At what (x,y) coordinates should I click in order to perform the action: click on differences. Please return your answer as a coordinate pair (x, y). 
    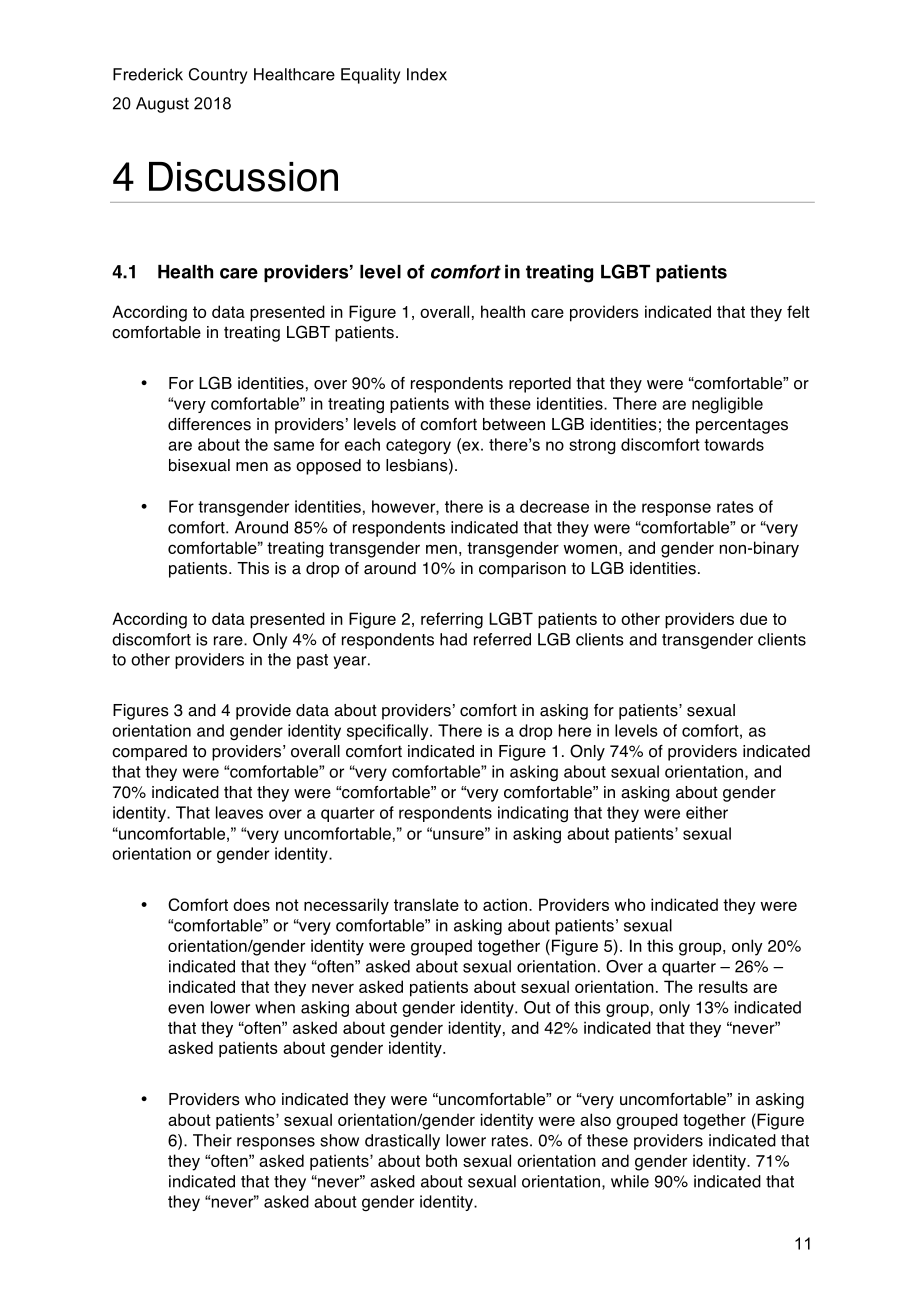
    Looking at the image, I should click on (209, 424).
